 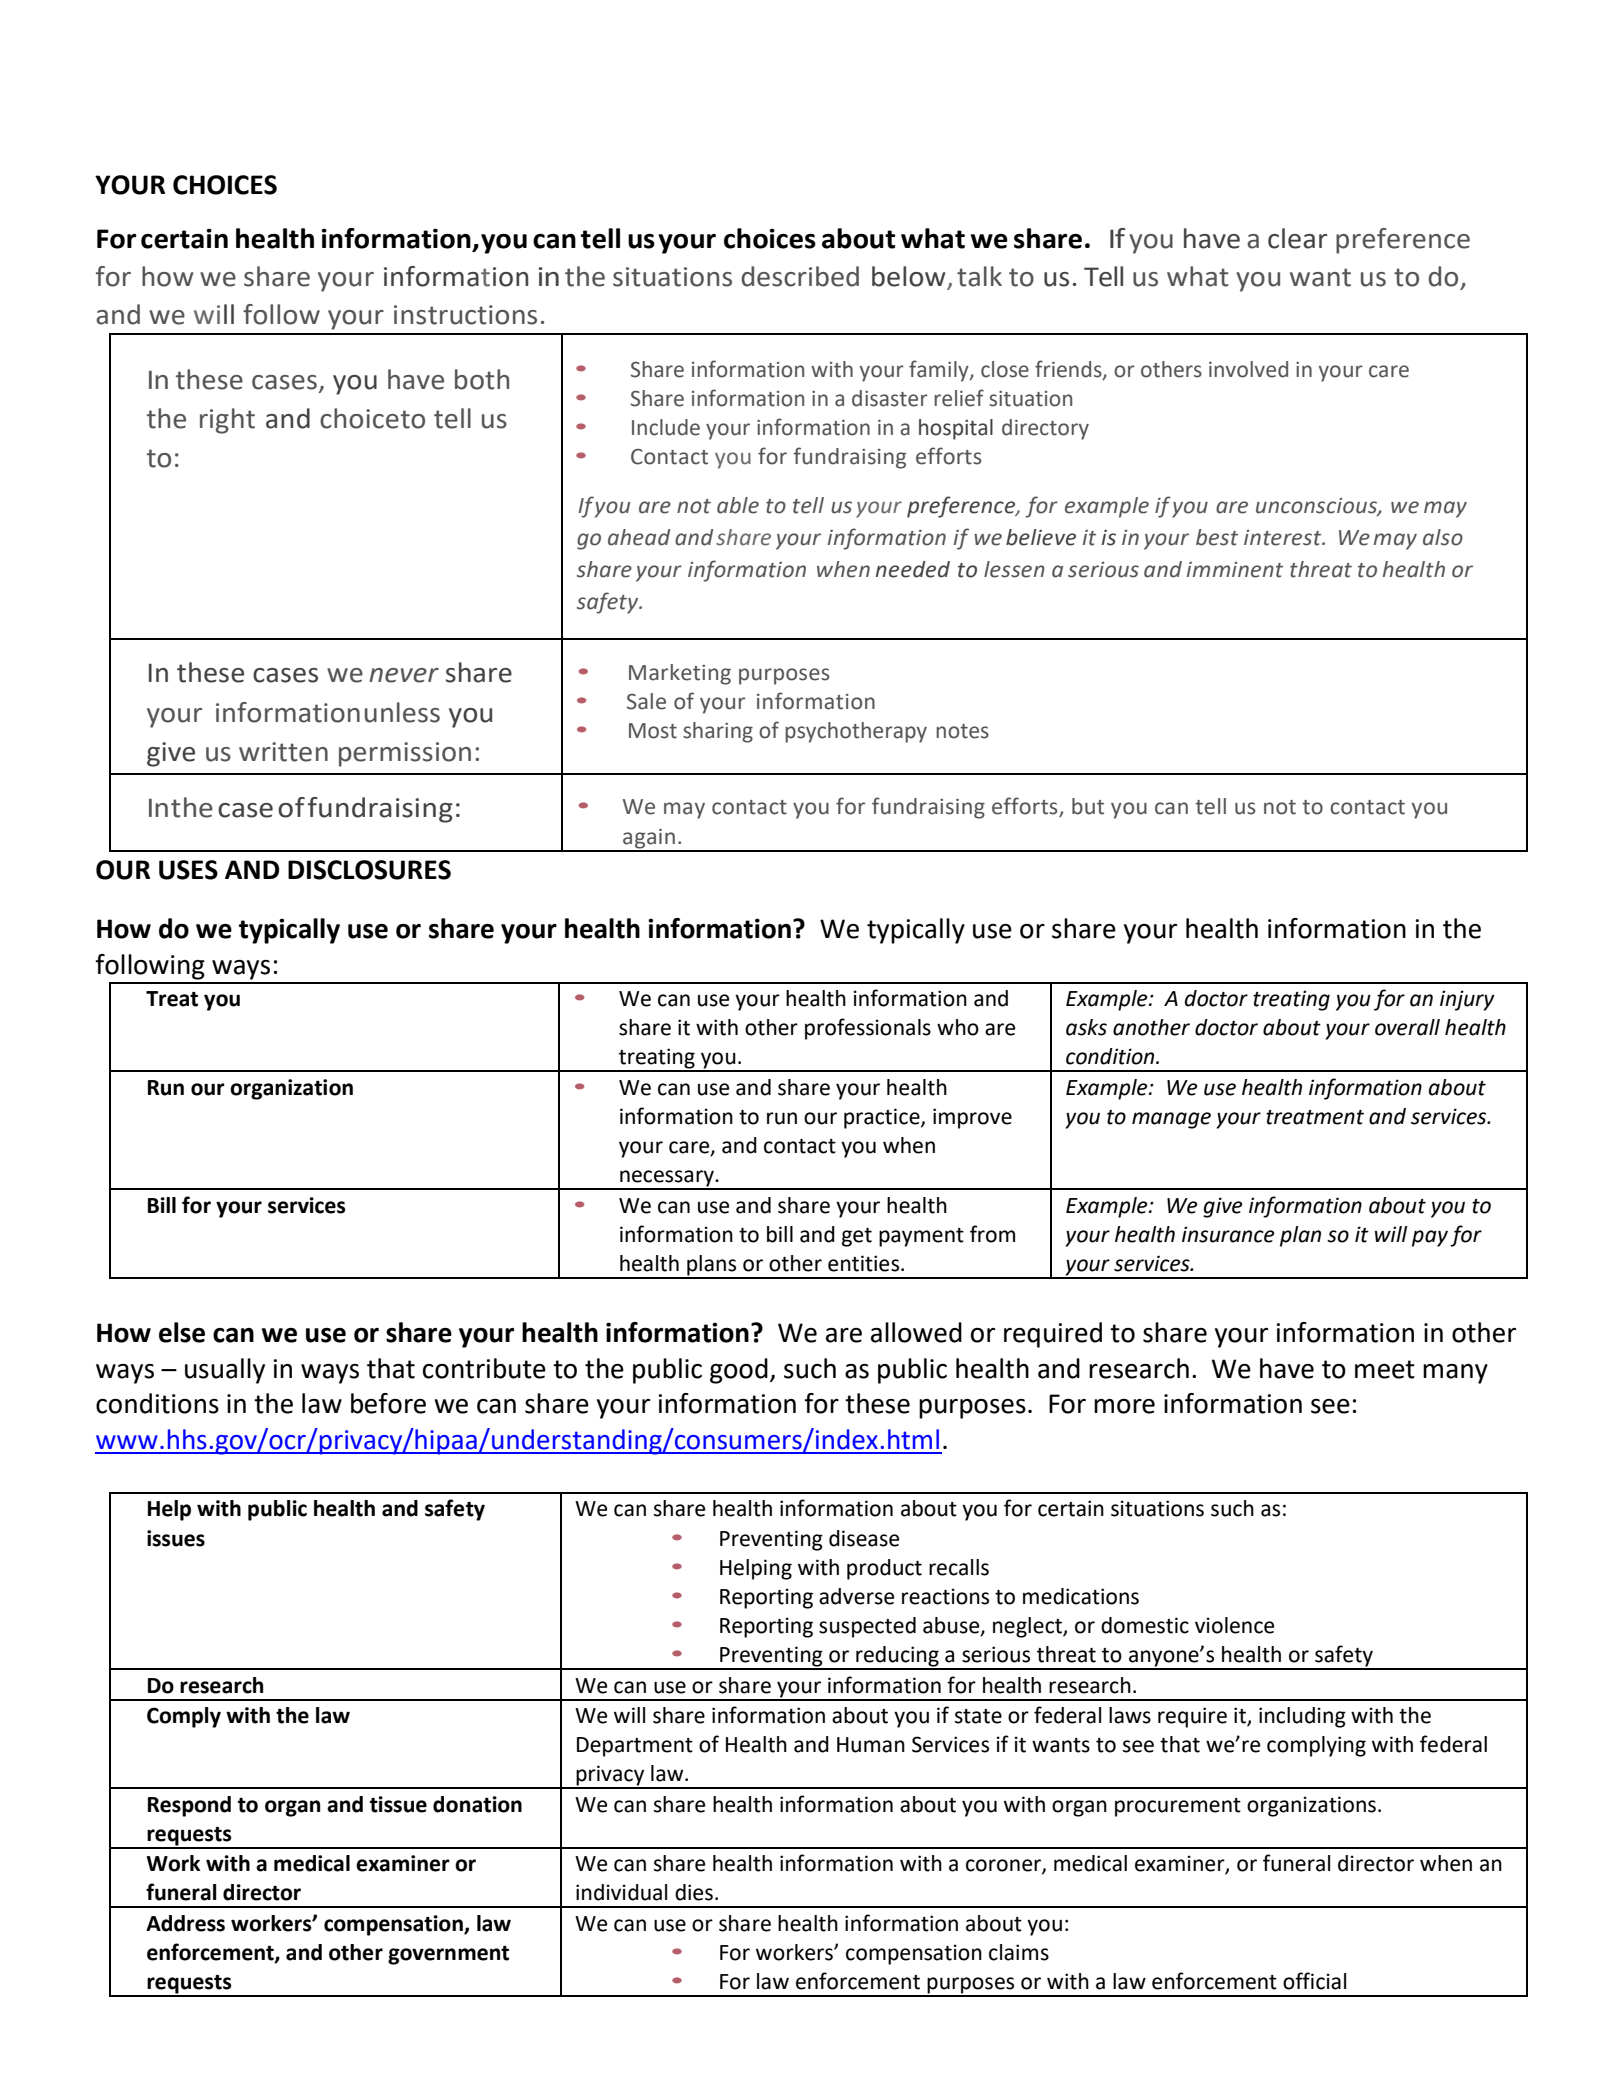 I want to click on violence, so click(x=1234, y=1625).
